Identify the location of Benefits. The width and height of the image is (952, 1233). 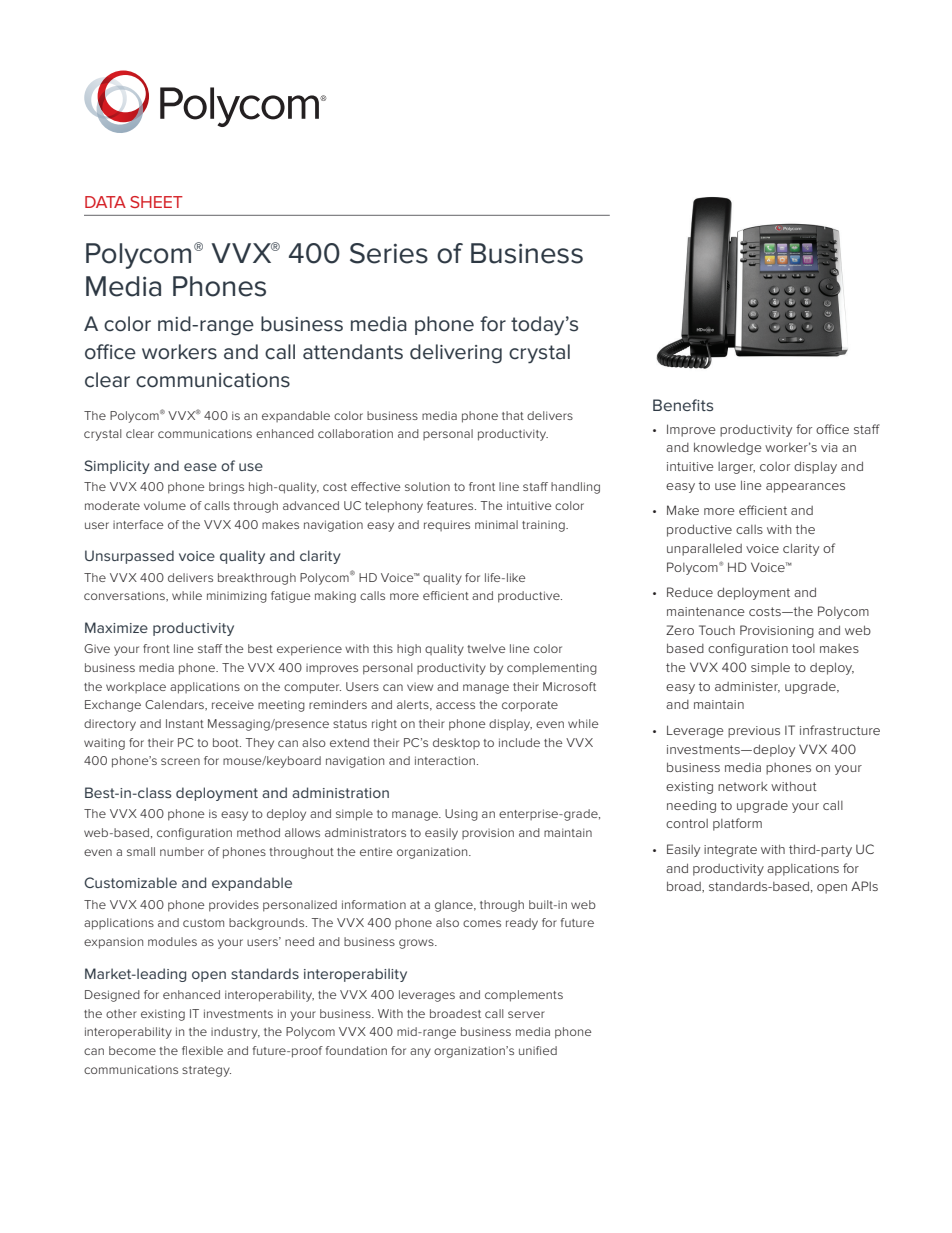
(683, 405).
